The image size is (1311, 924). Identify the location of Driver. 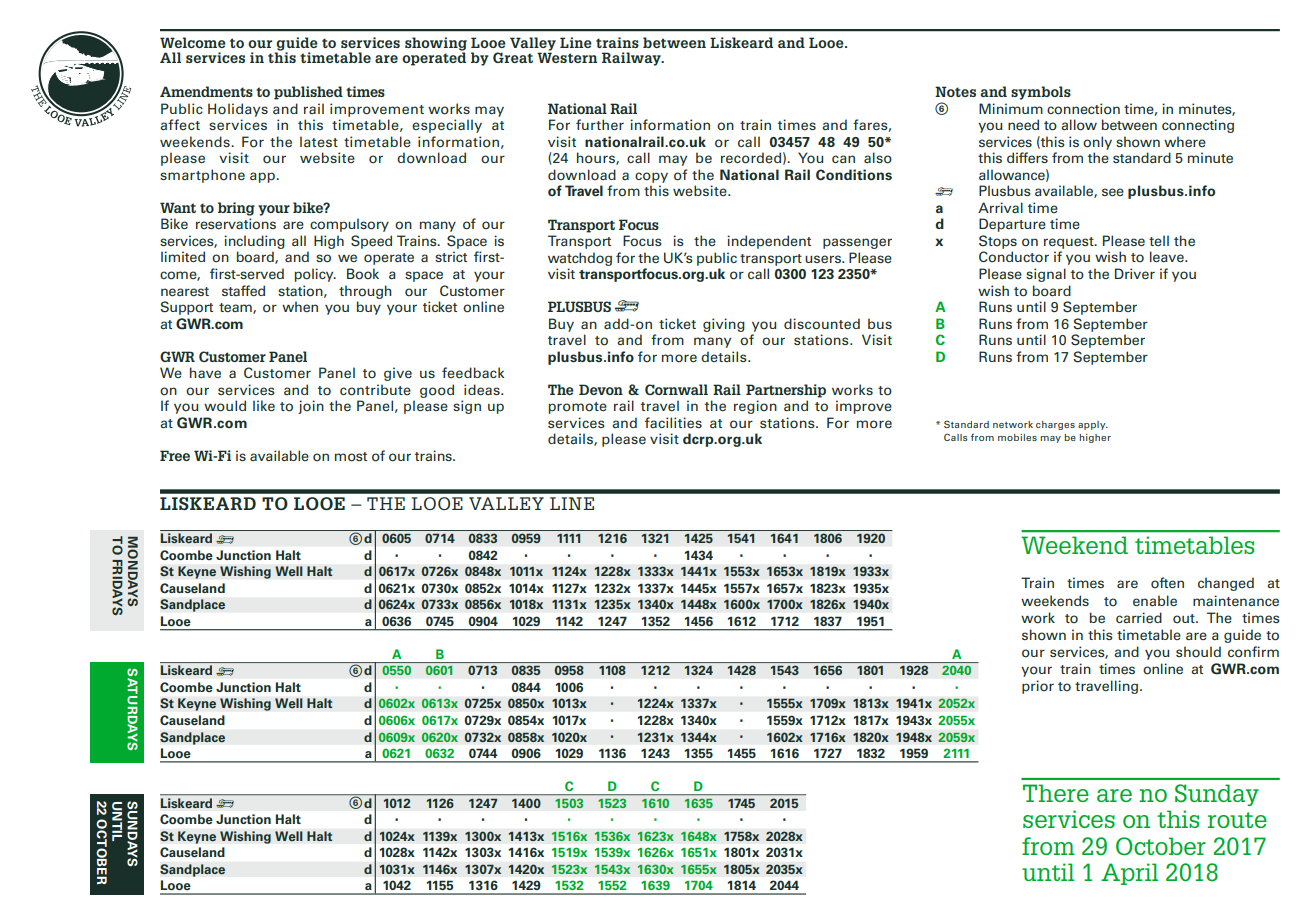
(1135, 273).
